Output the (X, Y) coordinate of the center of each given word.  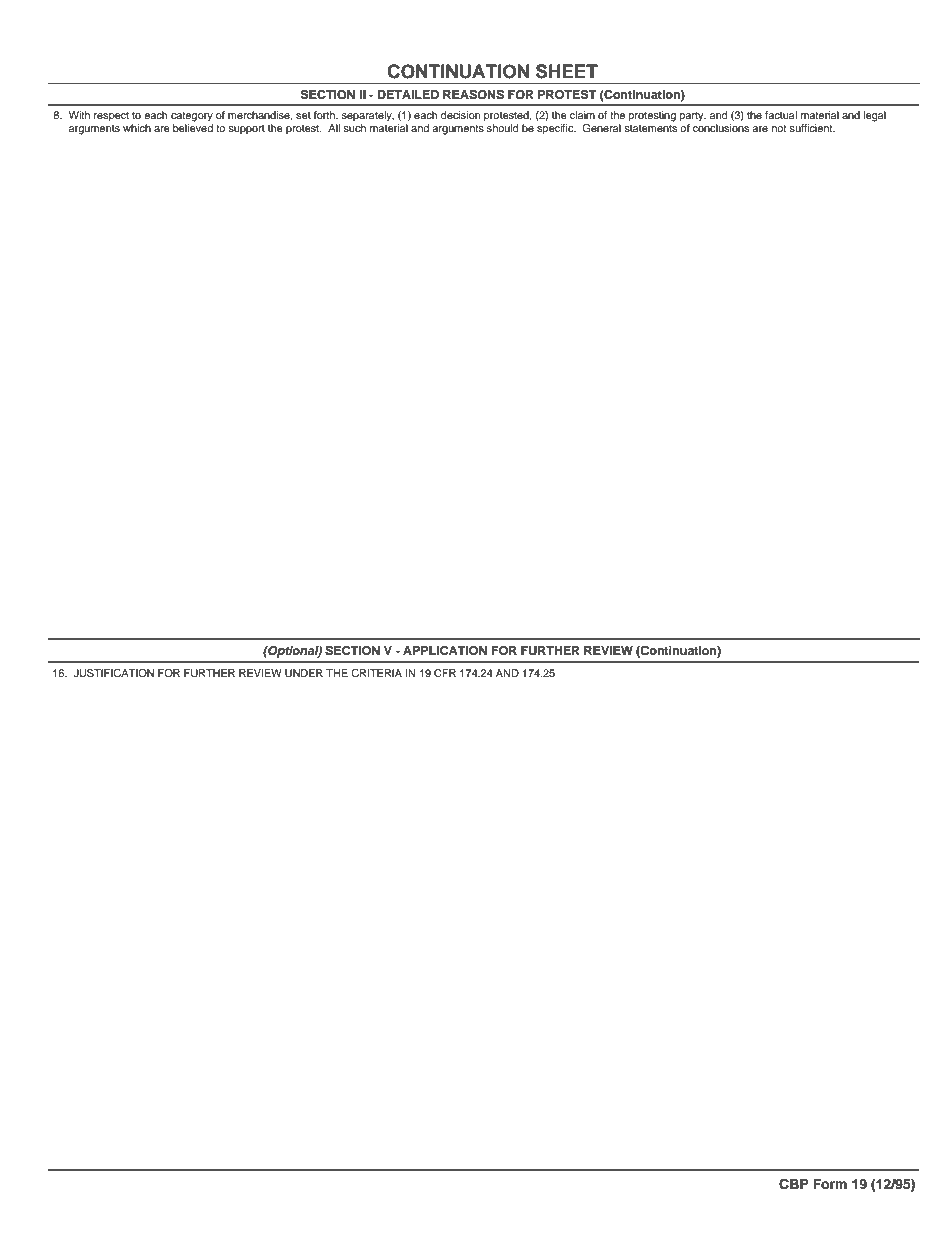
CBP (793, 1184)
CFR (445, 673)
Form (830, 1184)
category (192, 117)
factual (781, 115)
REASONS (473, 95)
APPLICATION (445, 651)
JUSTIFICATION (114, 673)
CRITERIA (376, 673)
